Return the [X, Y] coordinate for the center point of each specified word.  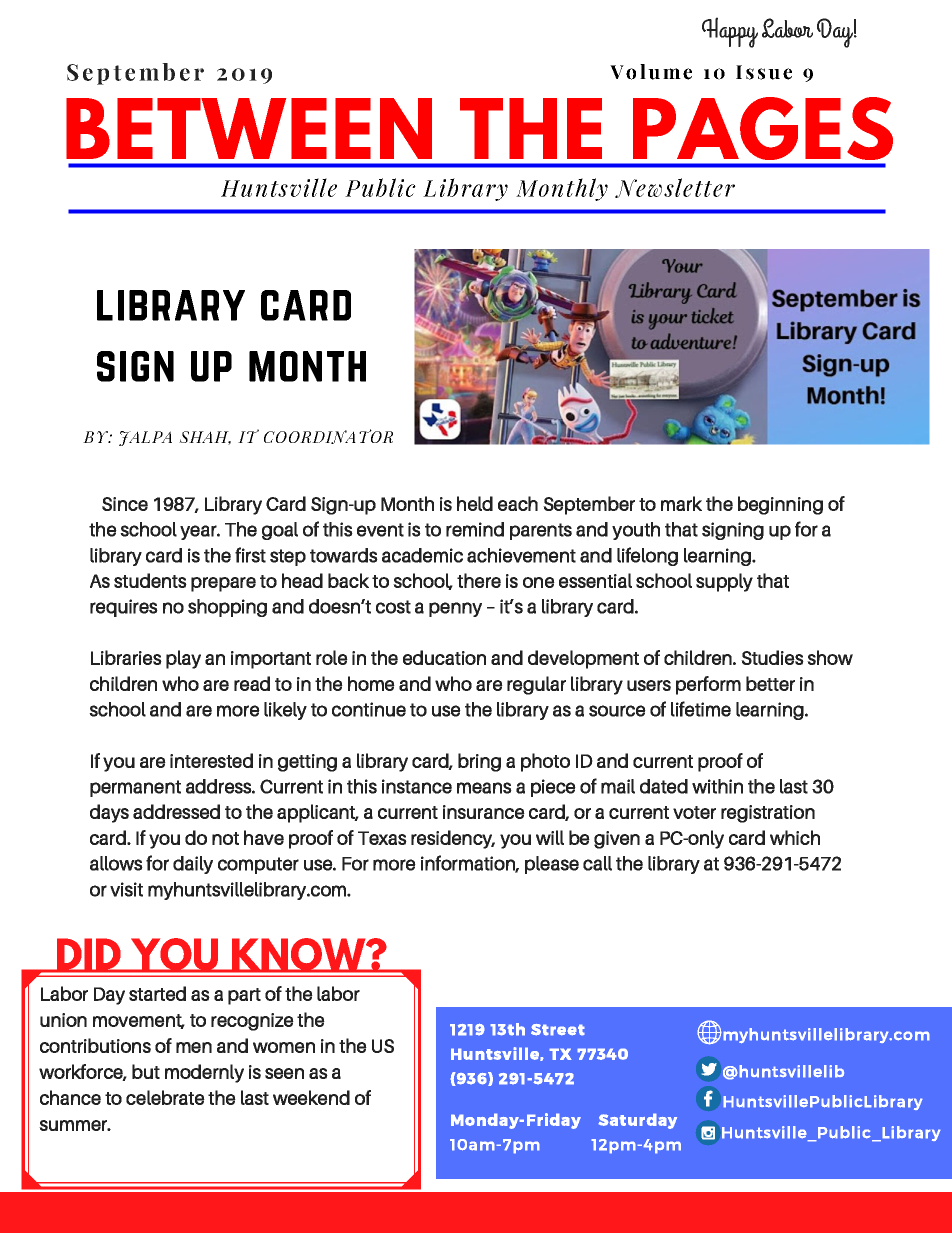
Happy [730, 32]
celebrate [165, 1097]
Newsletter [675, 188]
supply [724, 582]
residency [453, 839]
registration [768, 814]
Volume [651, 72]
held [475, 503]
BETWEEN [249, 128]
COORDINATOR [328, 436]
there [479, 580]
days [109, 813]
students [150, 580]
